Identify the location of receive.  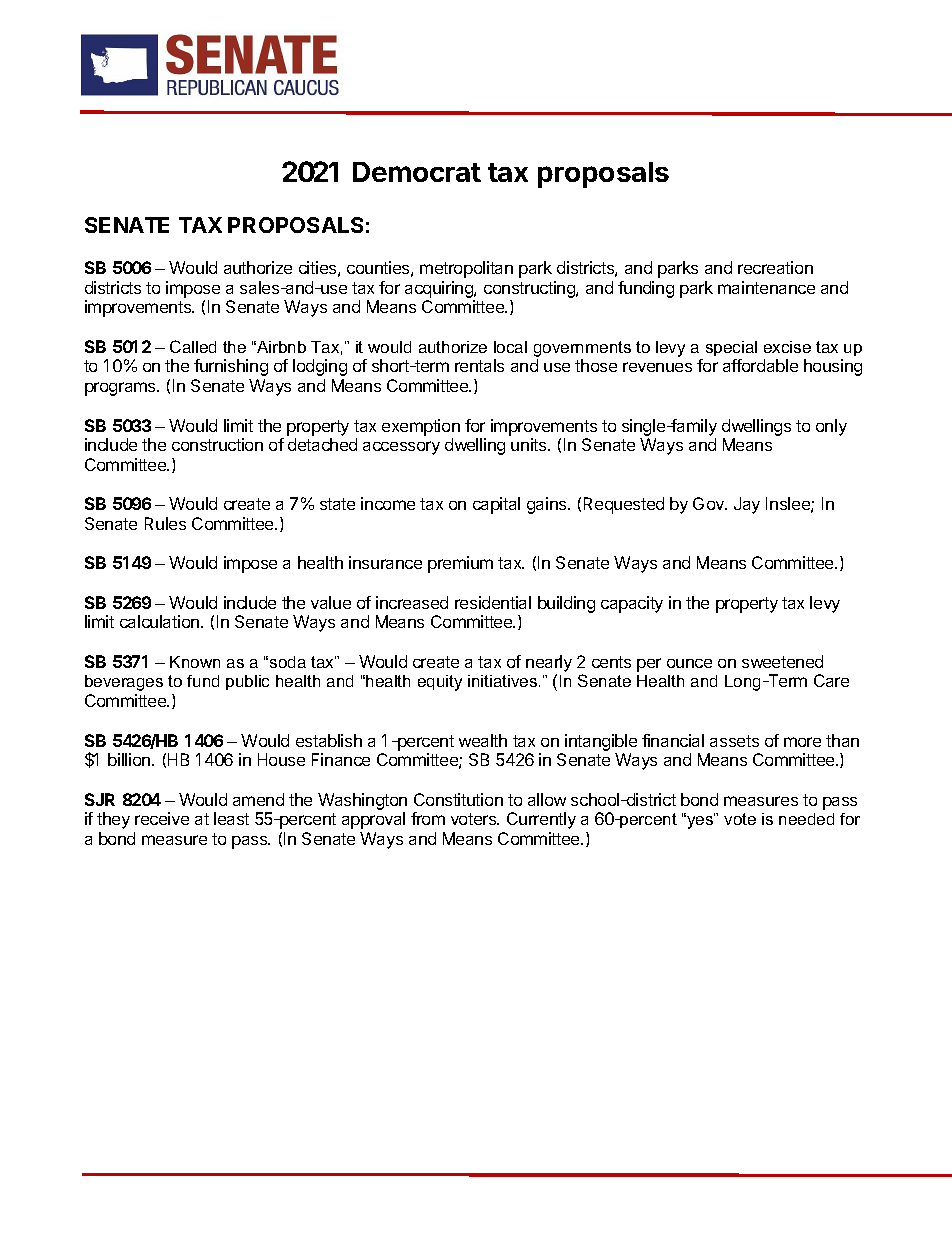
(162, 818).
